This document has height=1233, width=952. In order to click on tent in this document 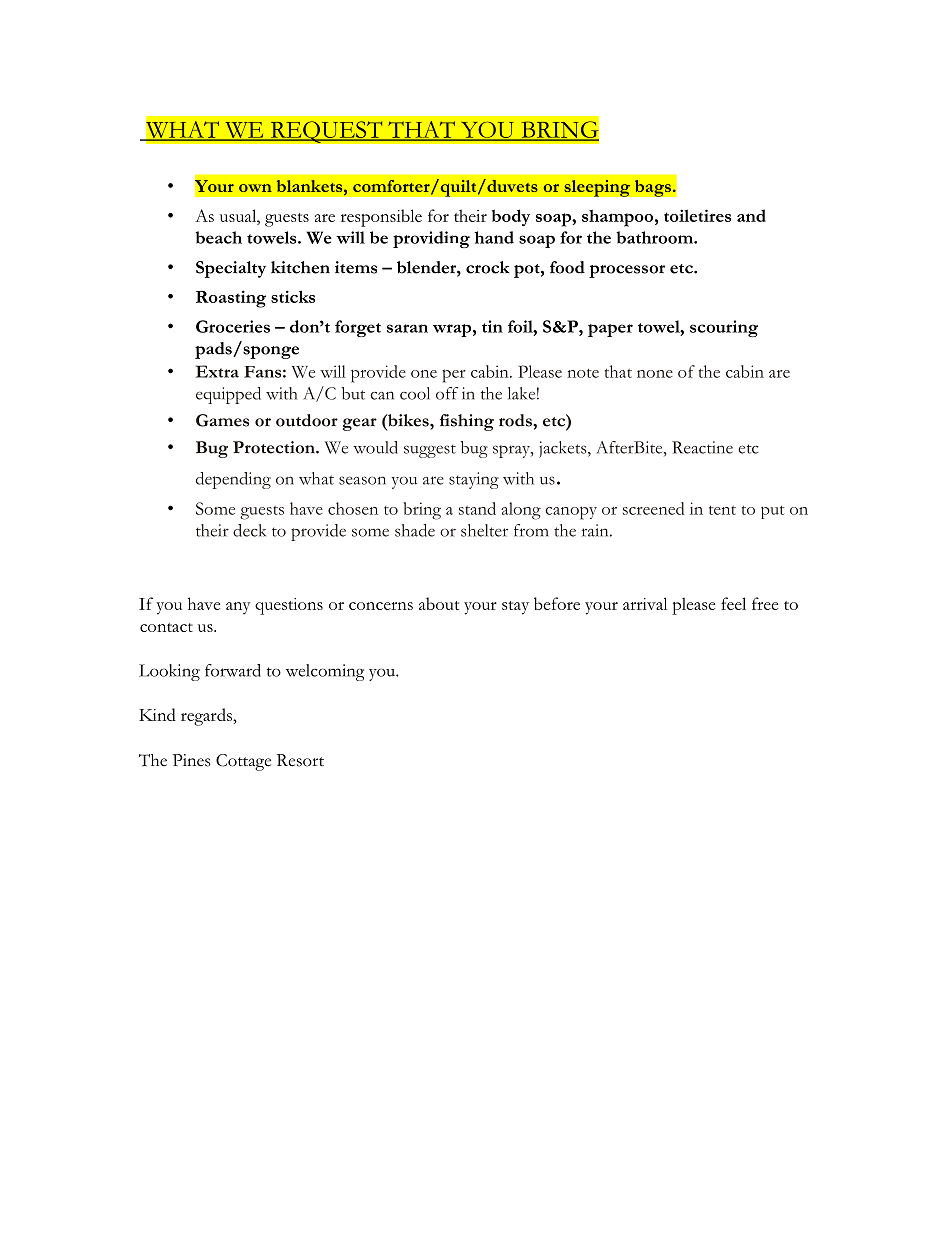, I will do `click(722, 510)`.
